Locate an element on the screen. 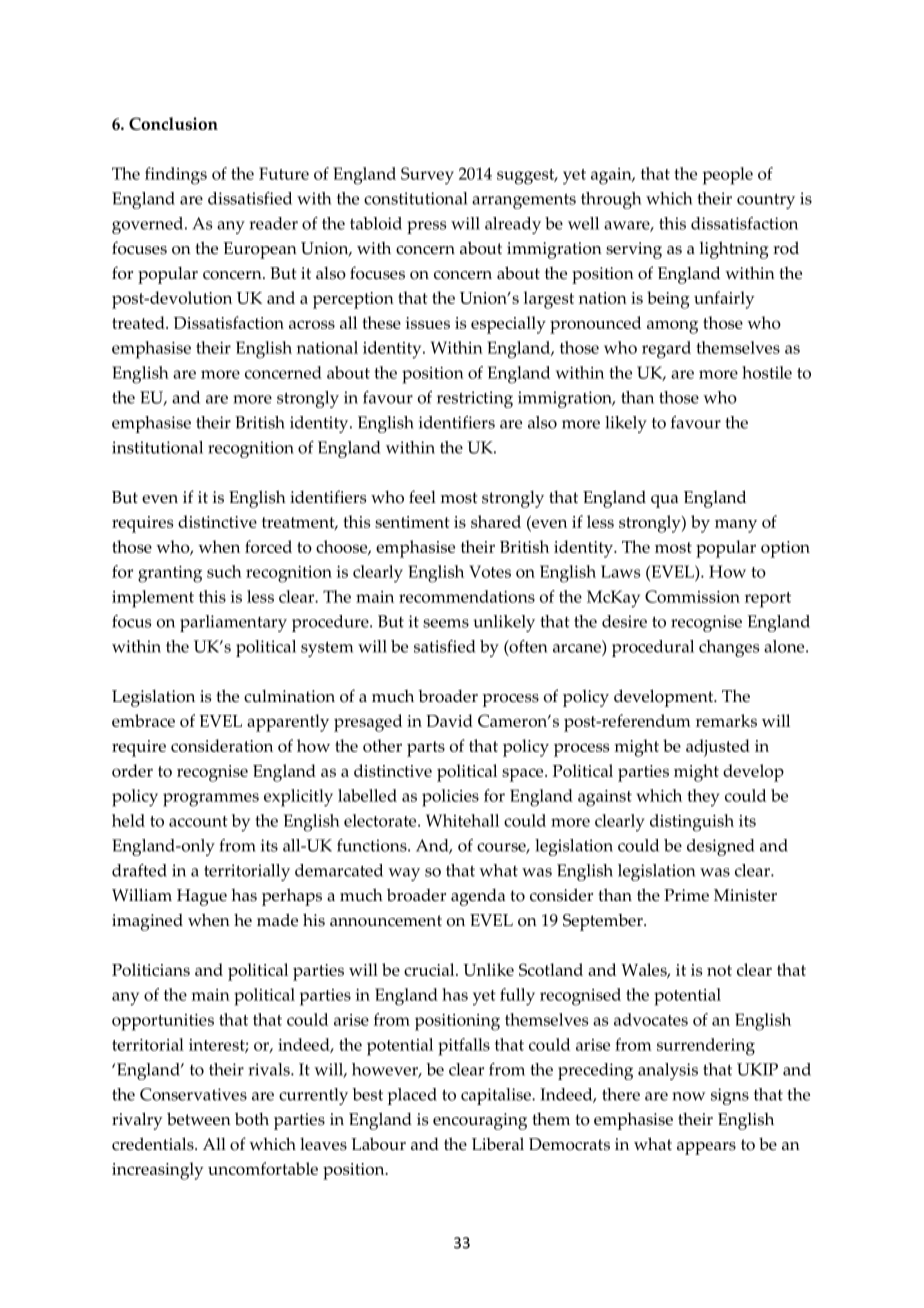  crucial is located at coordinates (430, 969).
